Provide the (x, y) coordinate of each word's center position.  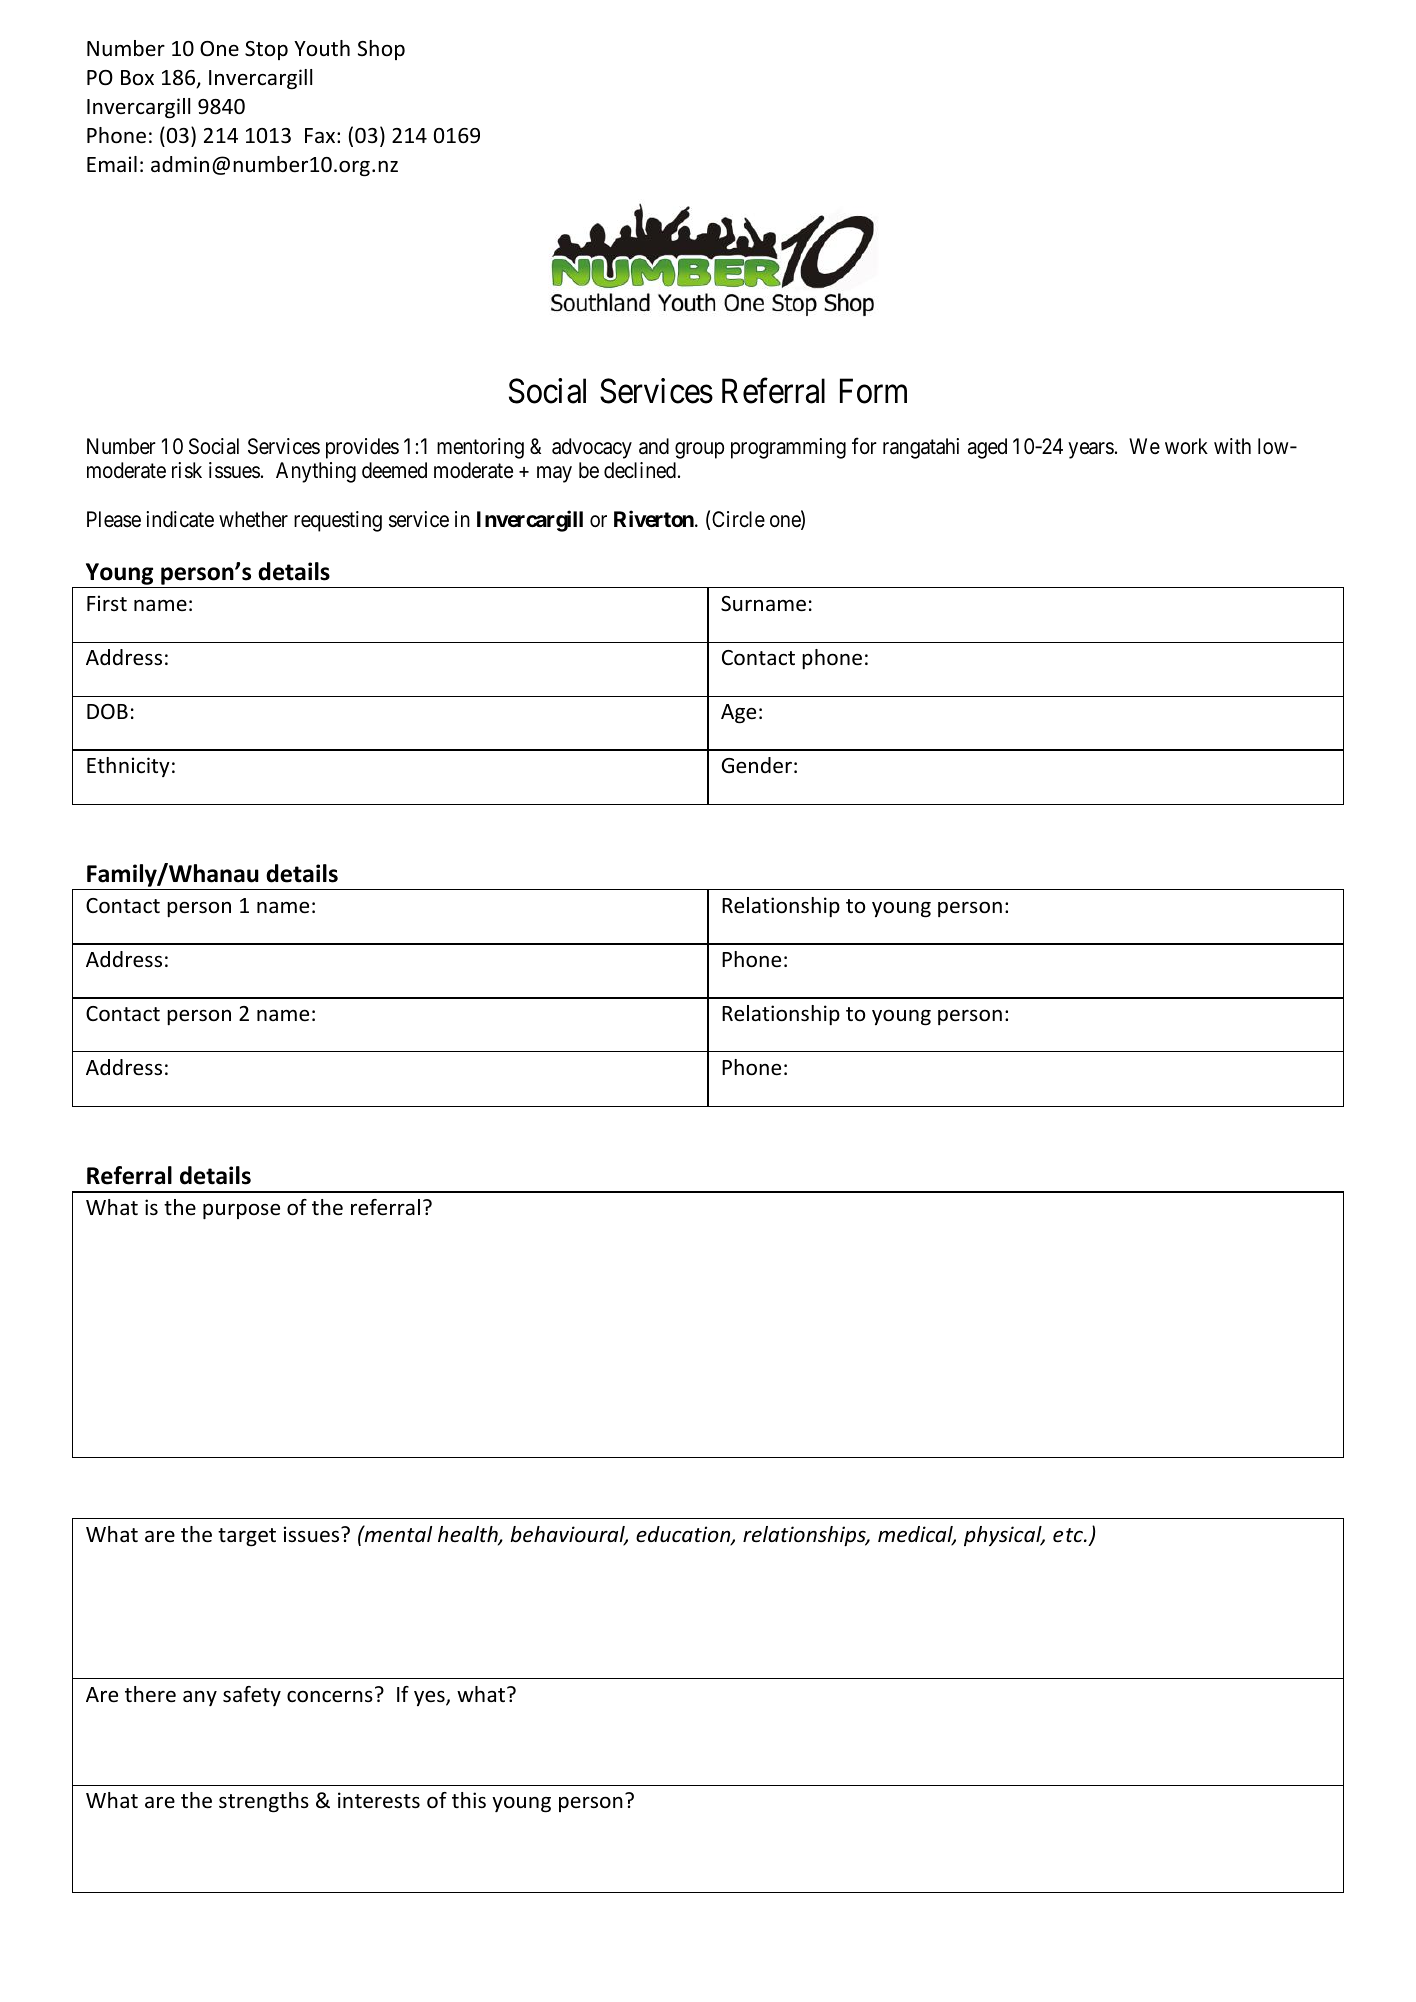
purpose (241, 1211)
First (107, 603)
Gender (757, 765)
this (469, 1800)
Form (873, 391)
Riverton (655, 518)
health (469, 1535)
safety (252, 1696)
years (1091, 450)
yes (430, 1698)
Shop (381, 50)
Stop (266, 50)
